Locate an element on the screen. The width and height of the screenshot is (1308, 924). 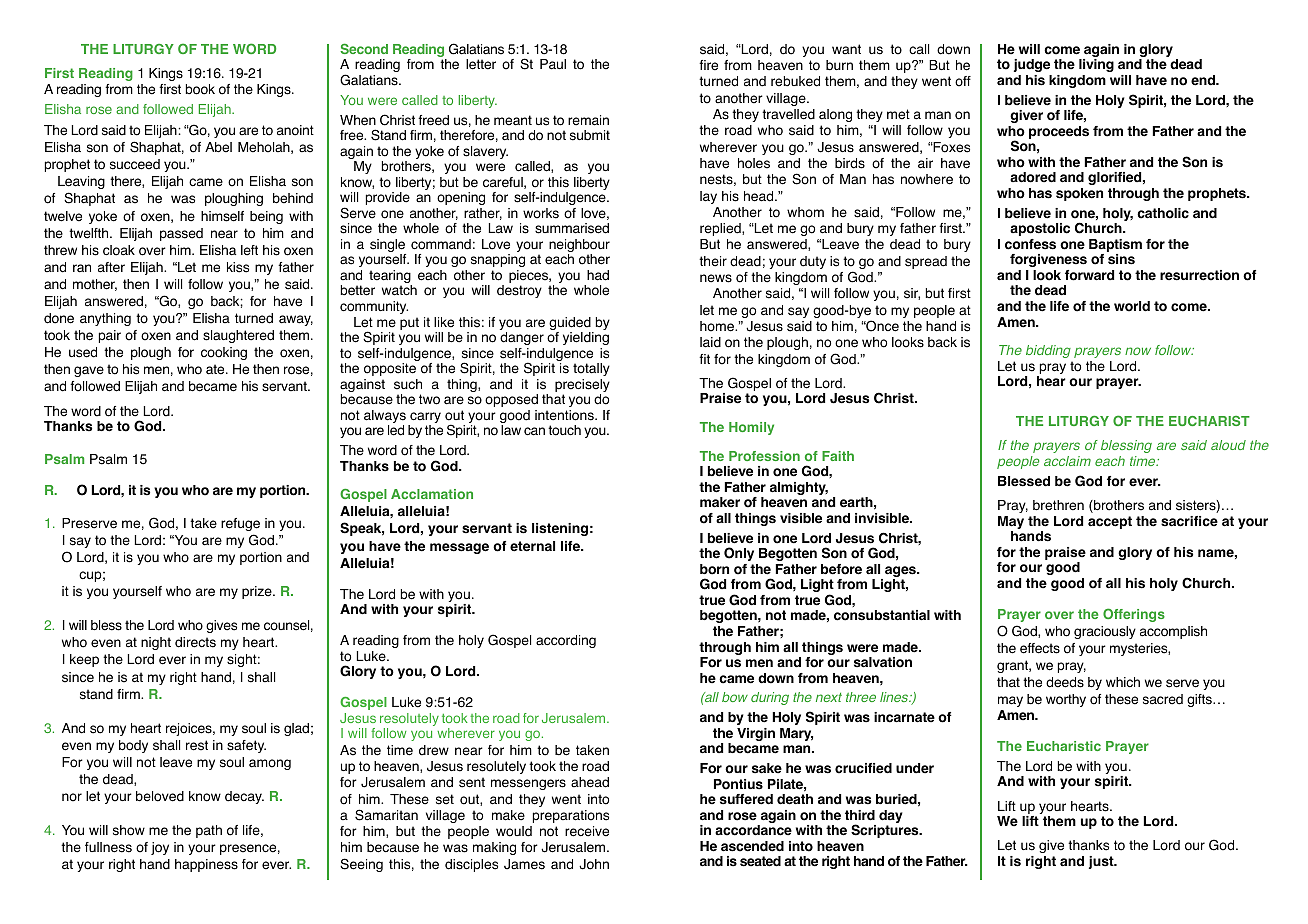
just is located at coordinates (1102, 862).
